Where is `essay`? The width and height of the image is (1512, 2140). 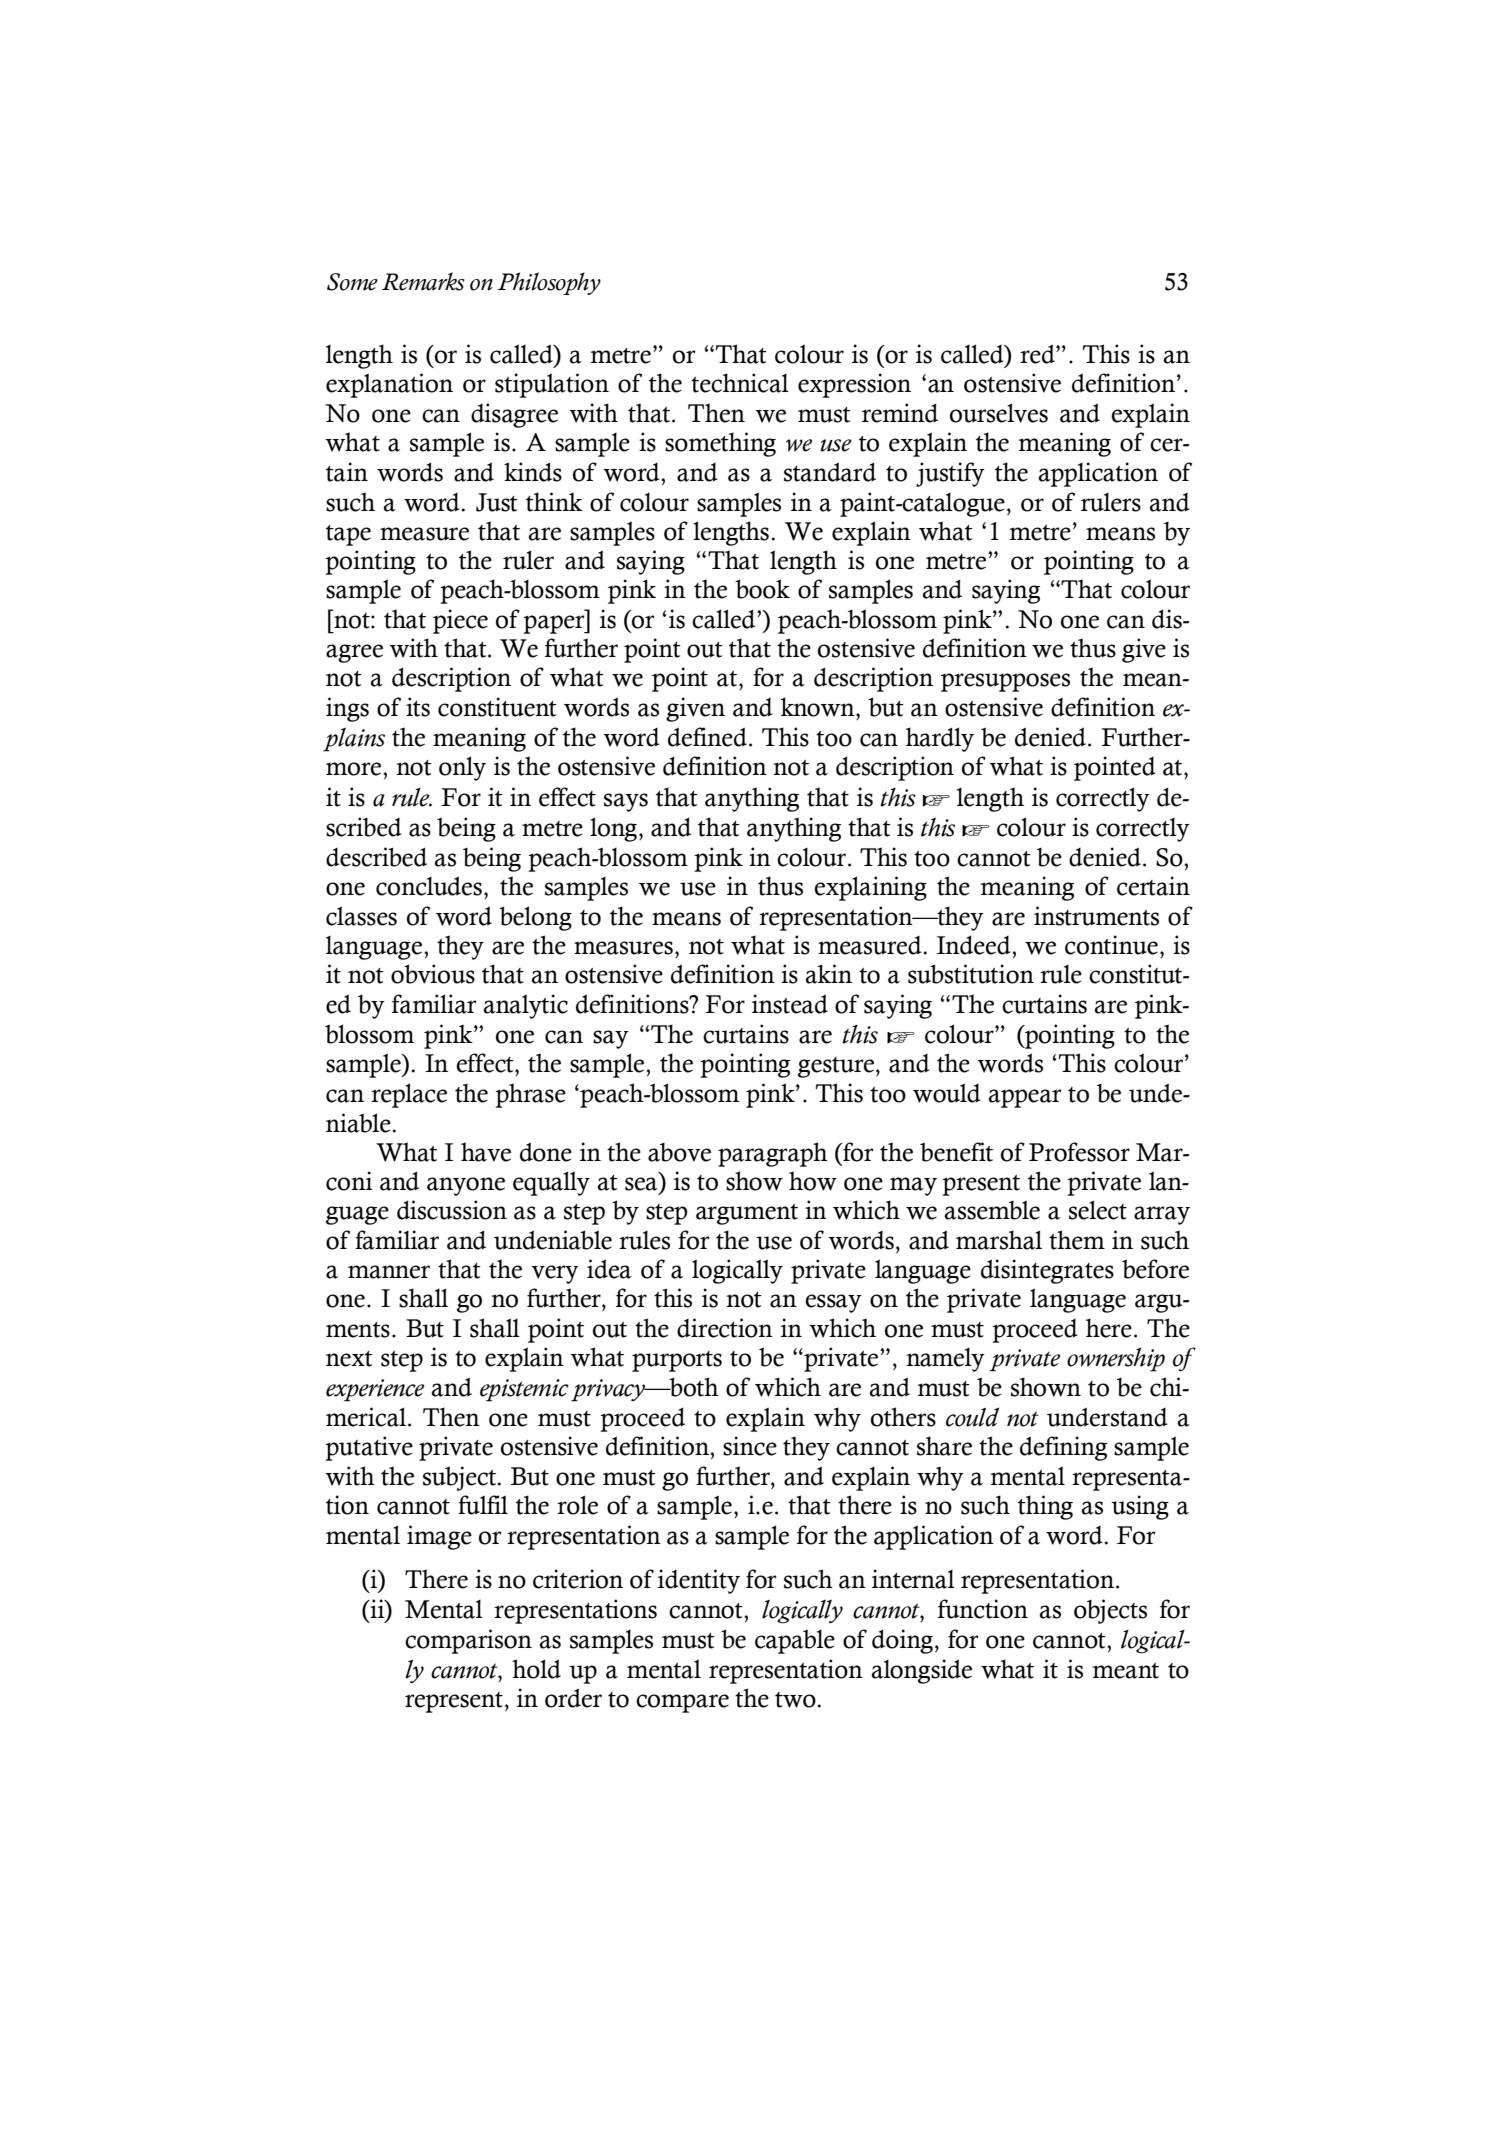 essay is located at coordinates (833, 1303).
